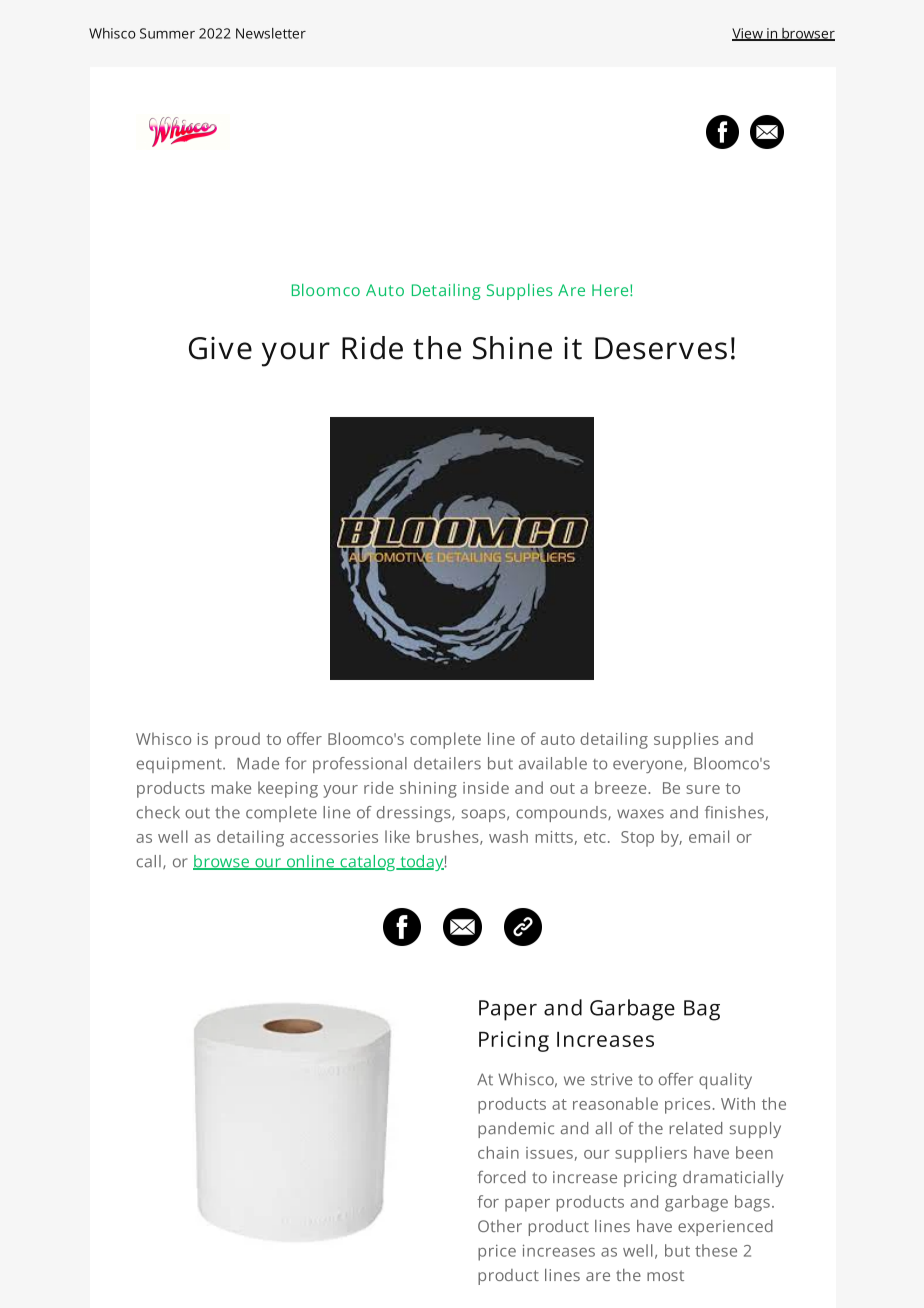  What do you see at coordinates (271, 33) in the screenshot?
I see `Newsletter` at bounding box center [271, 33].
